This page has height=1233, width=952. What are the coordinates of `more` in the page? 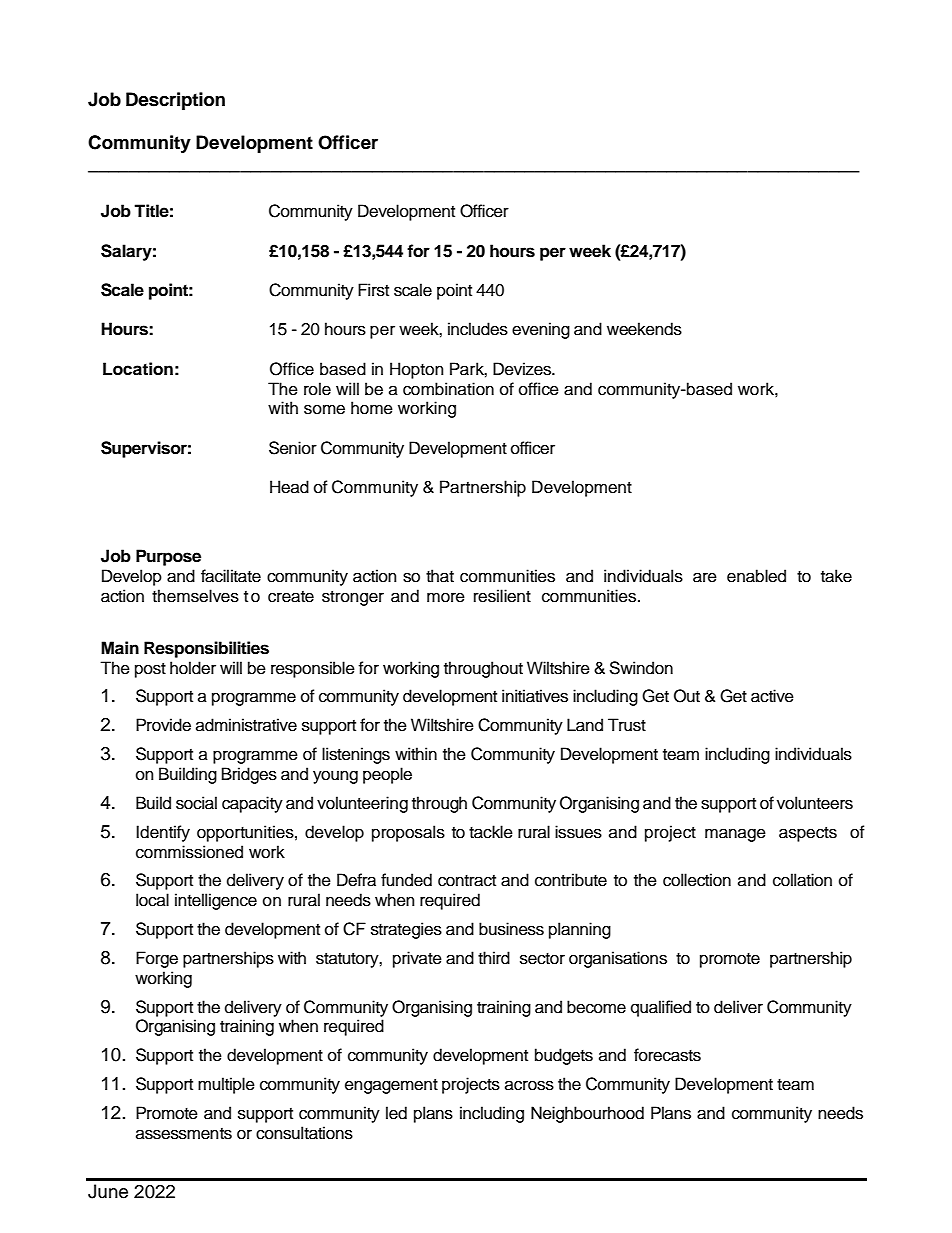 It's located at (446, 597).
